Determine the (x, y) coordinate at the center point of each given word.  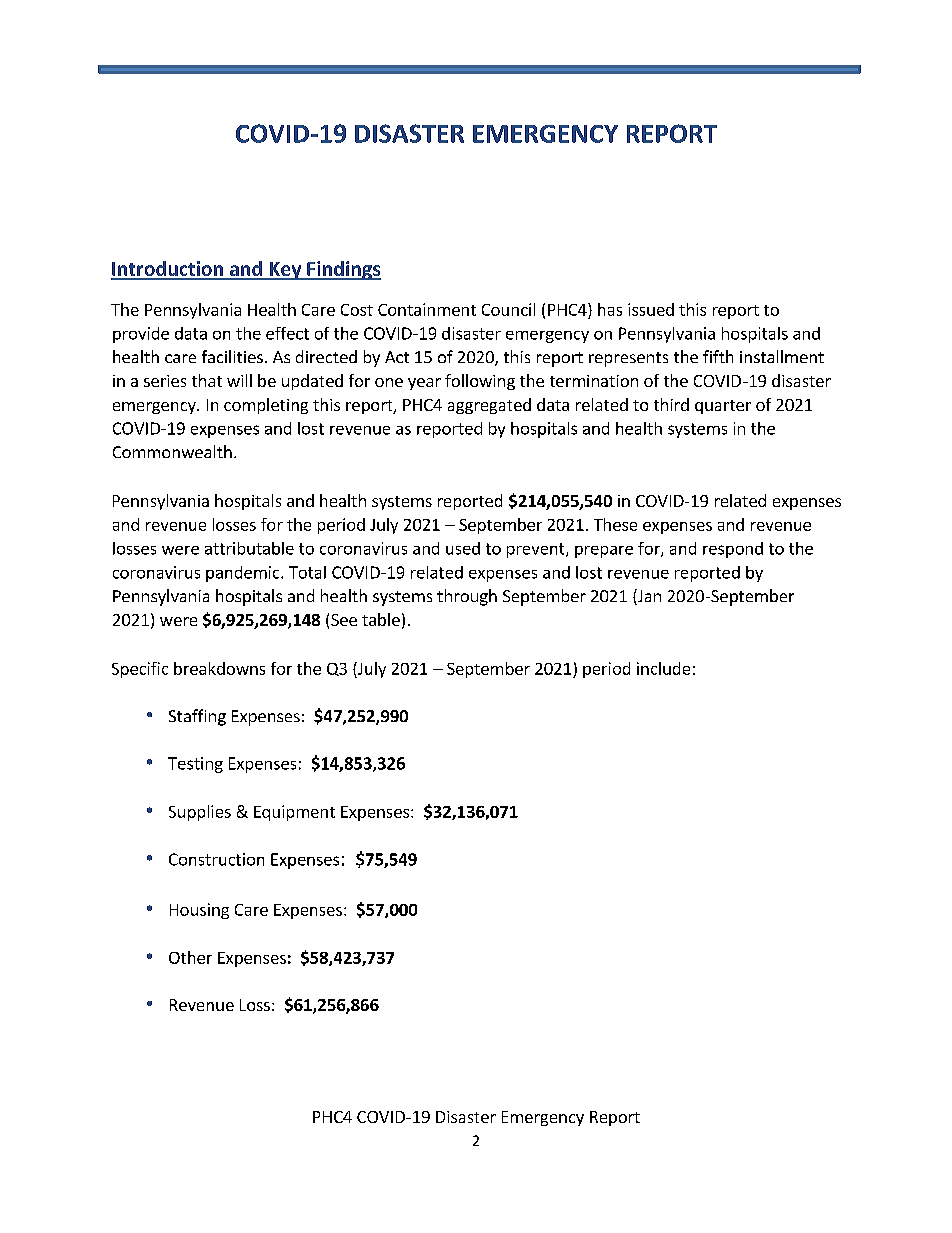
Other (190, 957)
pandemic (244, 574)
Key (285, 271)
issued (651, 309)
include (663, 668)
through (467, 597)
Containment (427, 309)
